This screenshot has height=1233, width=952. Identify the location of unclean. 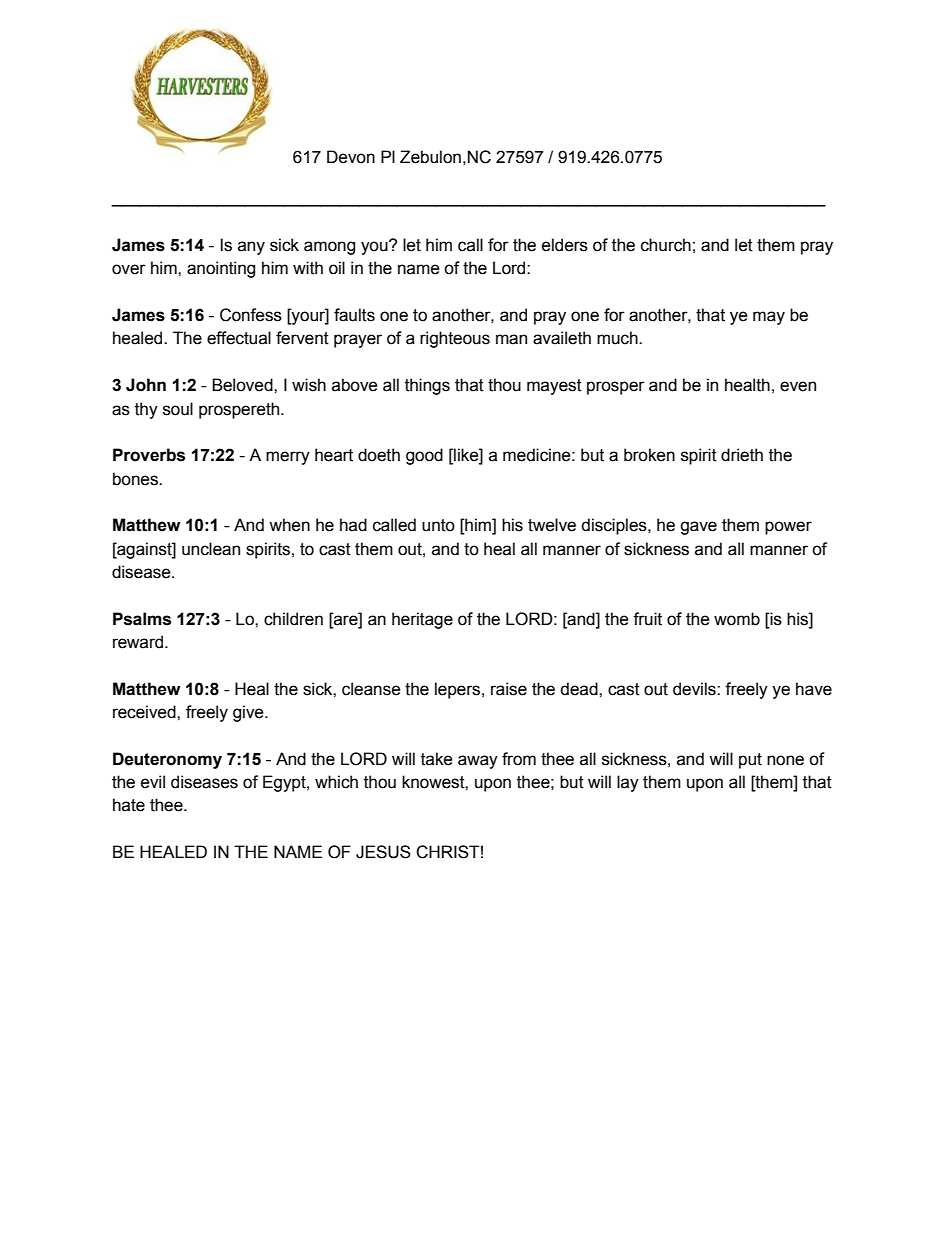
(211, 549).
